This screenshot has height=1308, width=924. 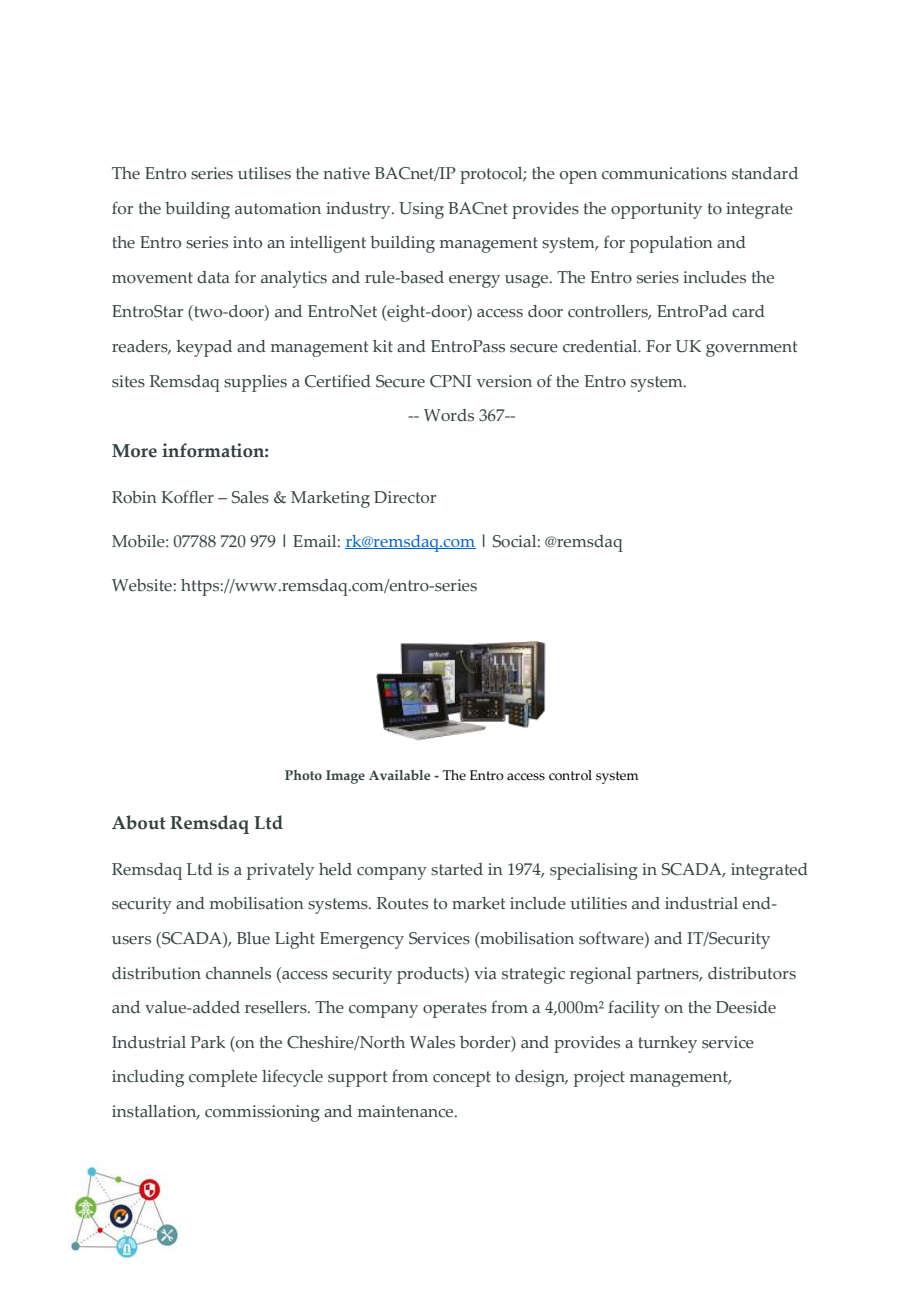 What do you see at coordinates (462, 1079) in the screenshot?
I see `concept` at bounding box center [462, 1079].
